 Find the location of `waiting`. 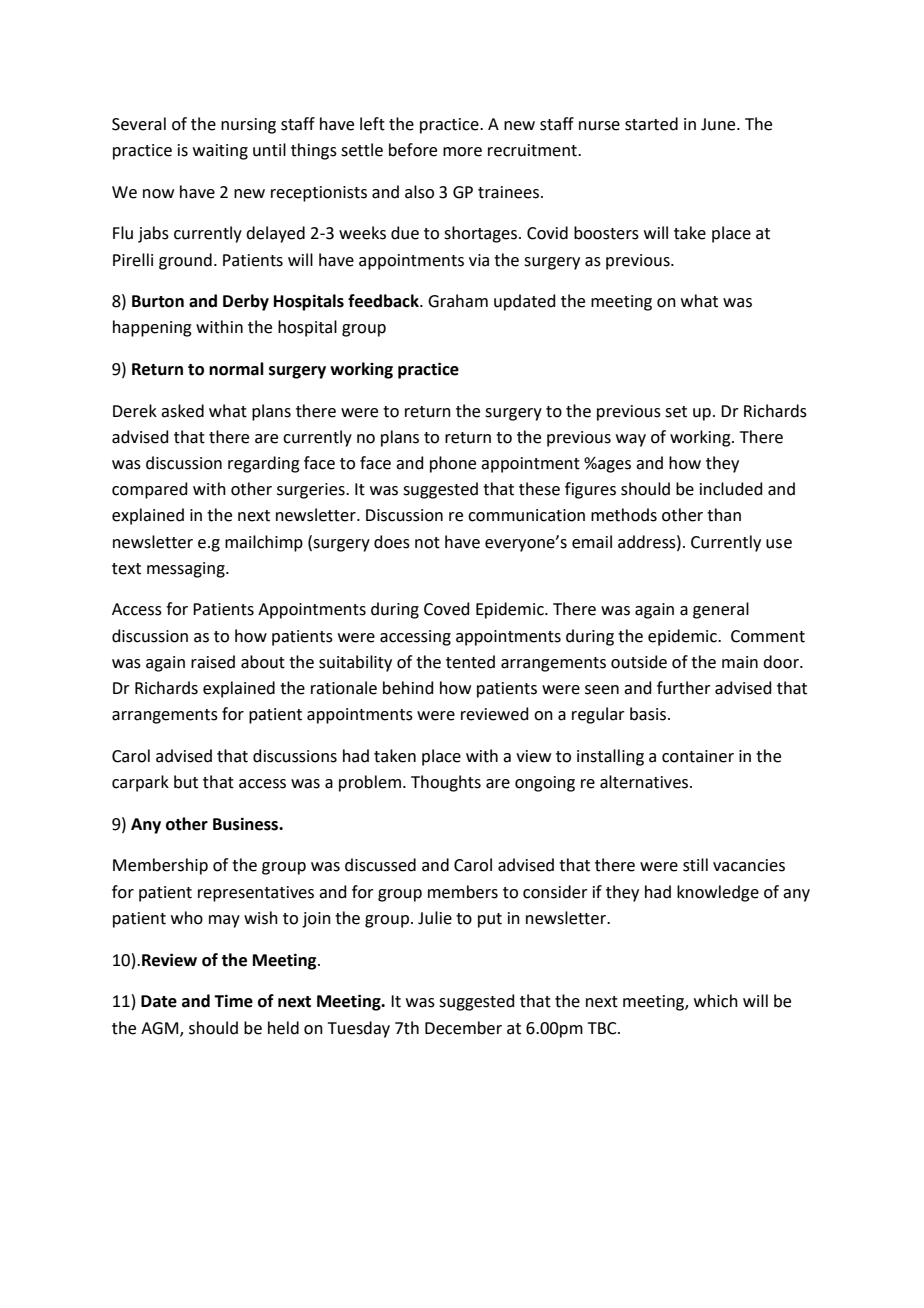

waiting is located at coordinates (220, 152).
